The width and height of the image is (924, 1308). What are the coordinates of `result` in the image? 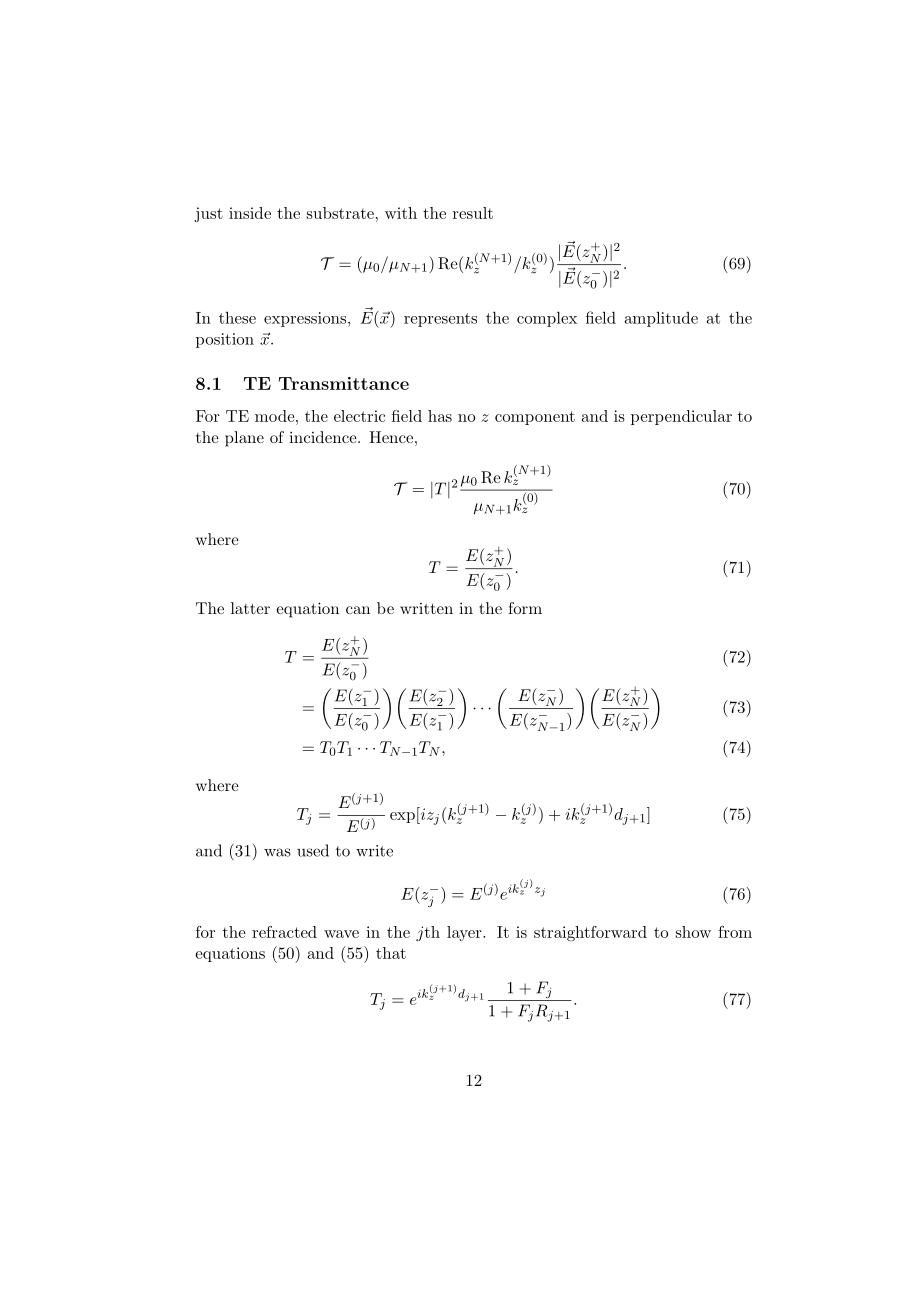 It's located at (473, 213).
